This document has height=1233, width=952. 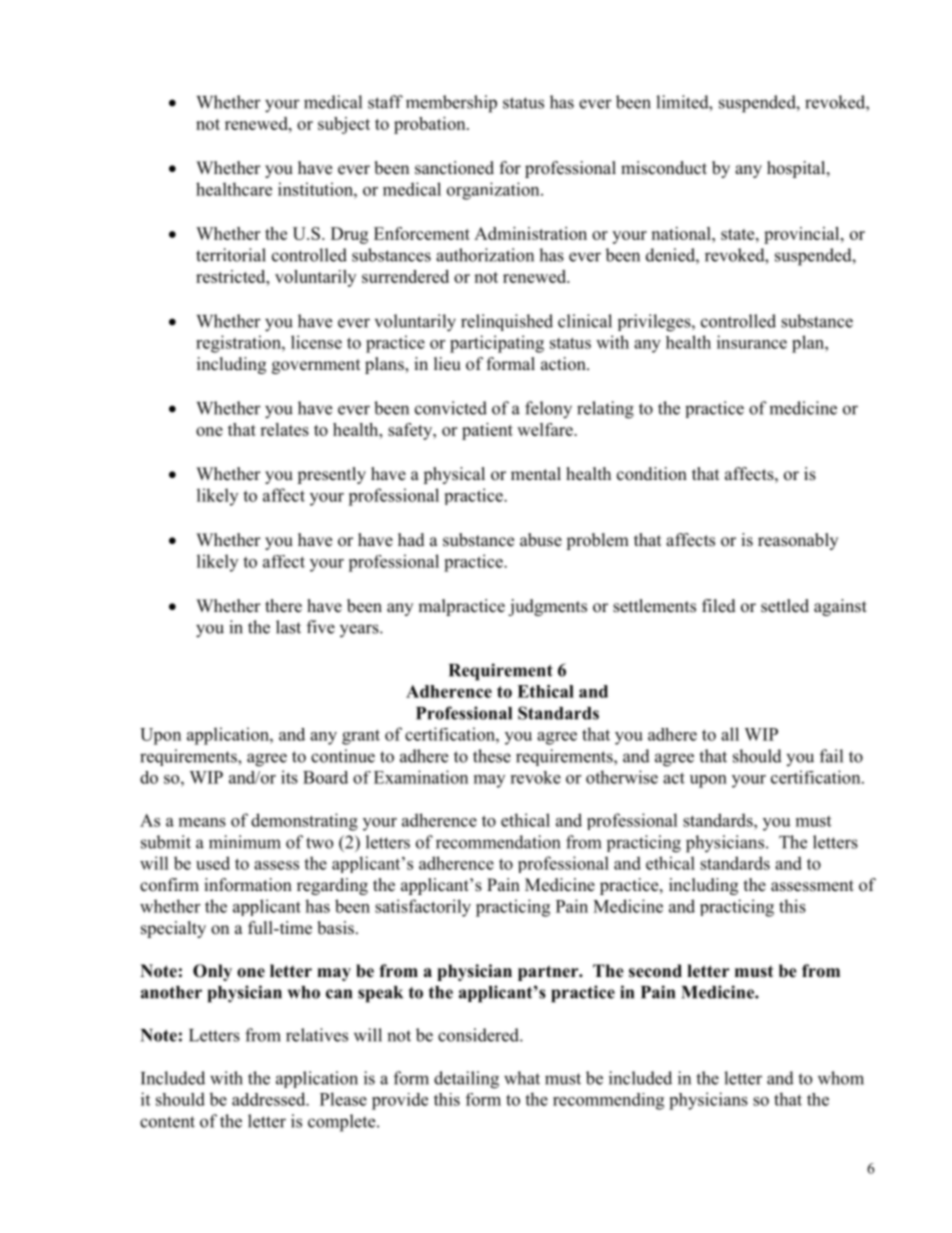 I want to click on recommendation, so click(x=498, y=842).
